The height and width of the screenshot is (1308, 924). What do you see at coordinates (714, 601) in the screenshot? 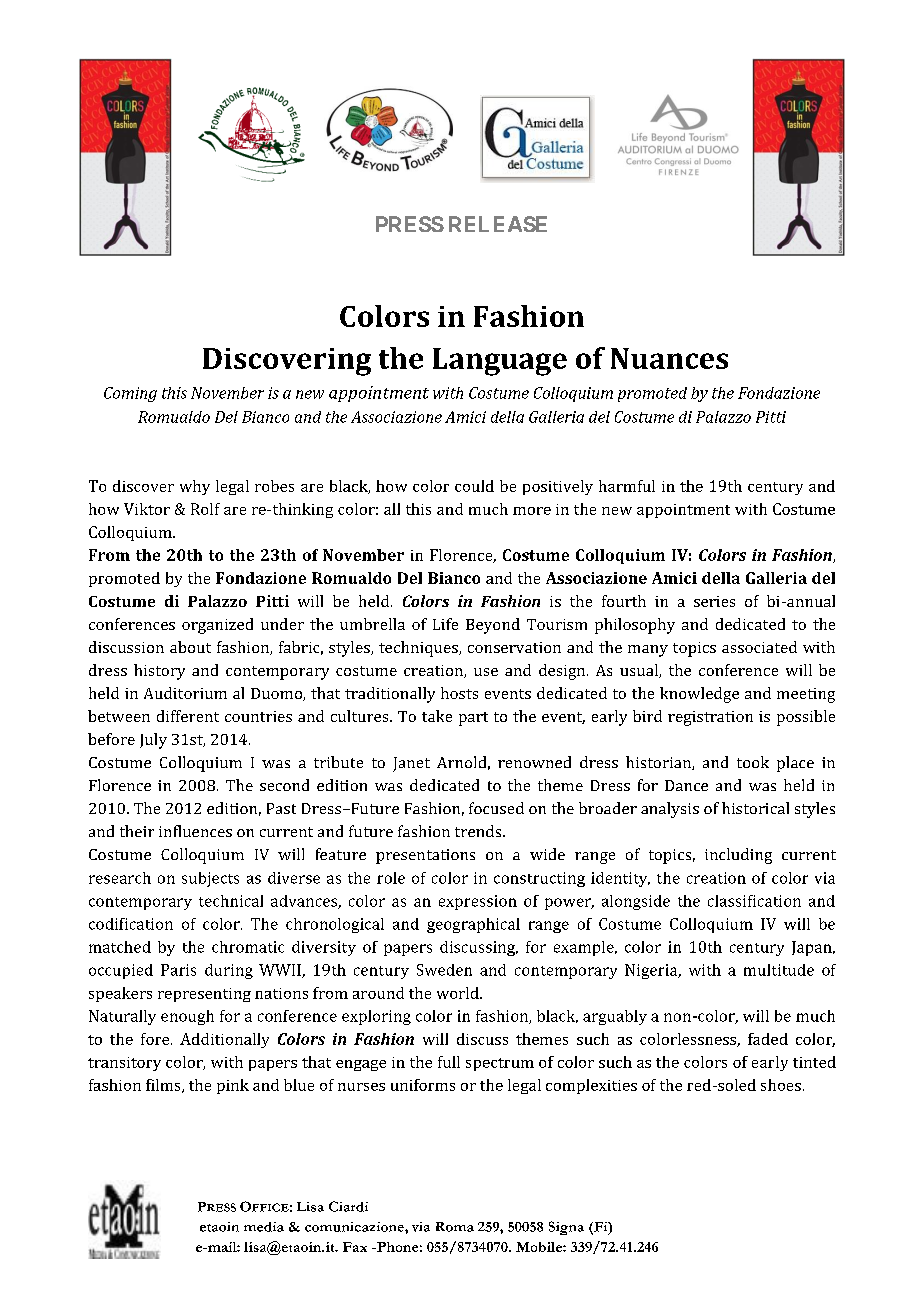
I see `series` at bounding box center [714, 601].
